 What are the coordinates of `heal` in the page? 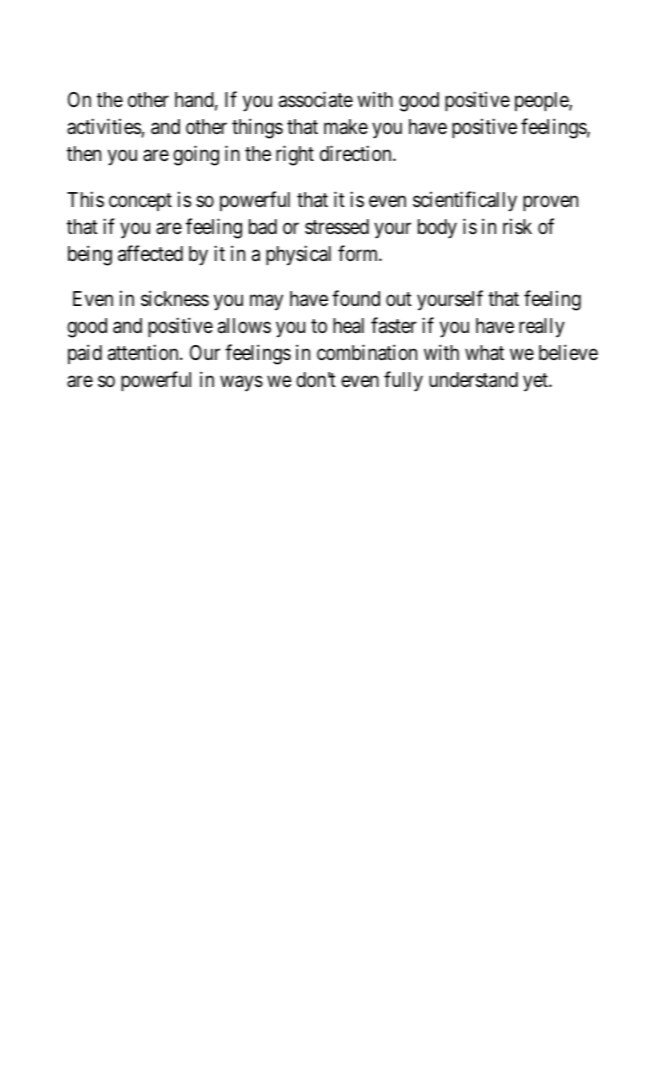 It's located at (348, 326).
